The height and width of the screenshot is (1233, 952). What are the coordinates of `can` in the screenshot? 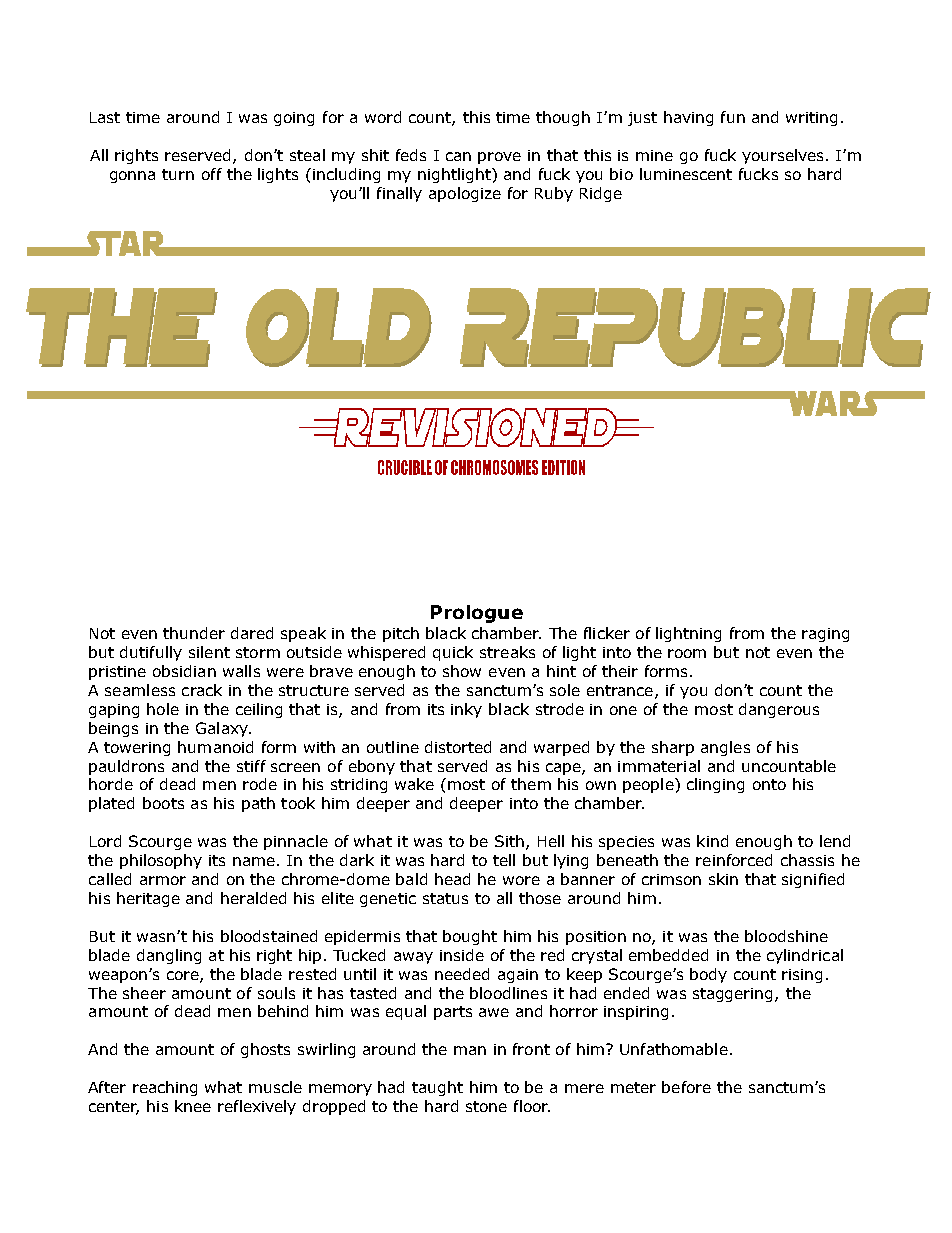 It's located at (458, 156).
